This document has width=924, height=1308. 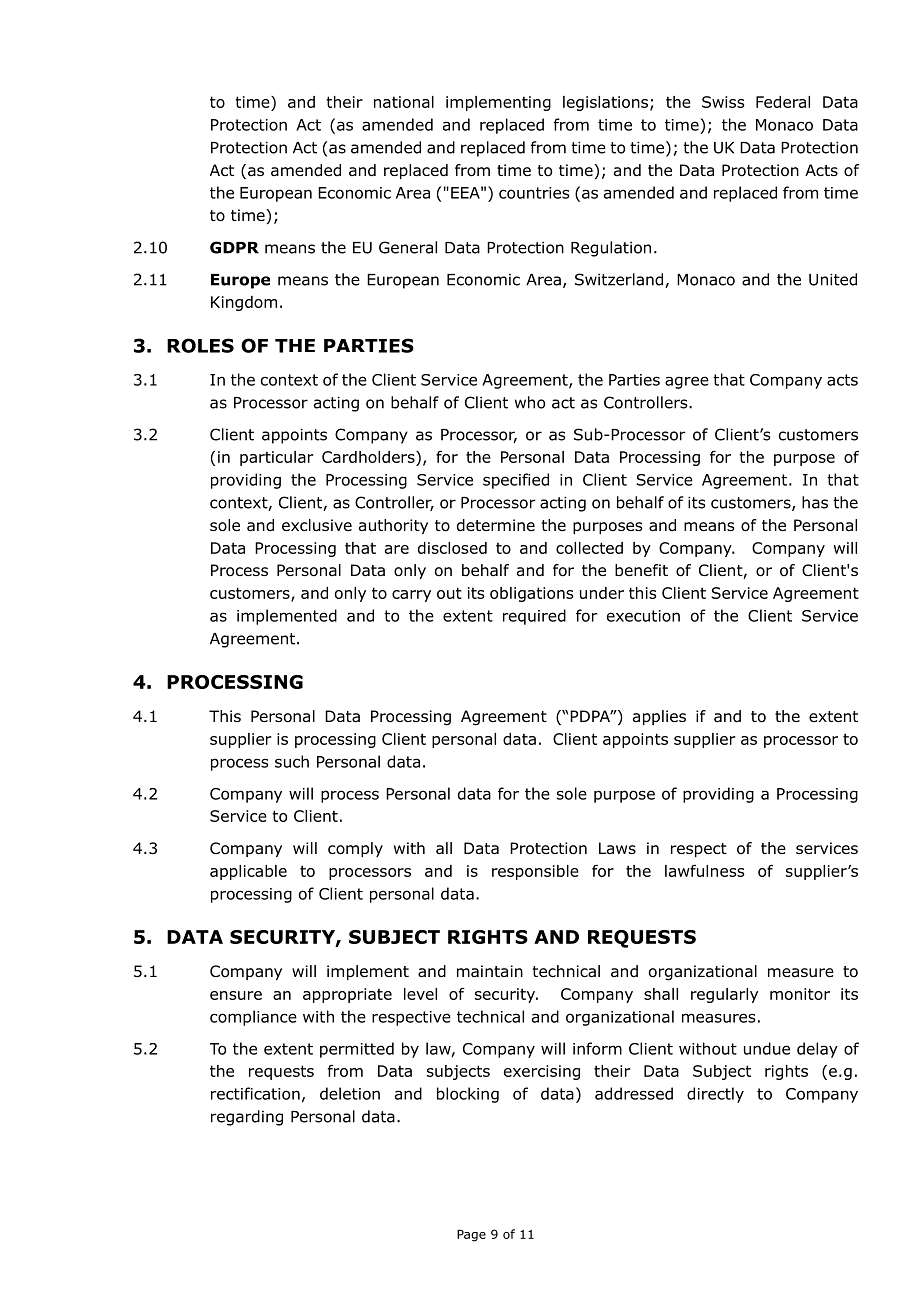 What do you see at coordinates (292, 761) in the document?
I see `such` at bounding box center [292, 761].
